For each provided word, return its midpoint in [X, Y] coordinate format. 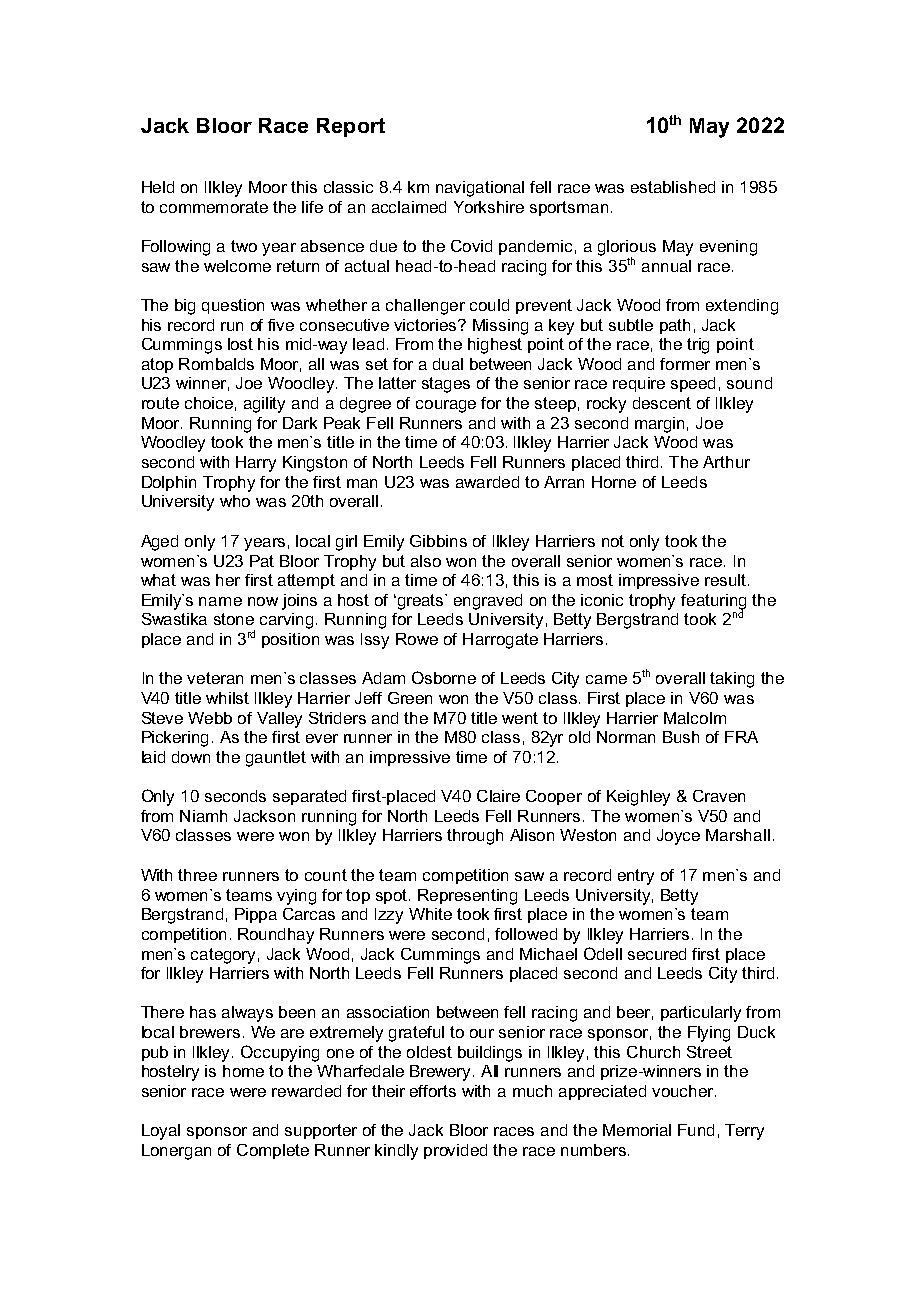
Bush [681, 737]
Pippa [256, 915]
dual [448, 364]
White [430, 914]
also [426, 561]
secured [657, 954]
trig [698, 346]
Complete [273, 1151]
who [235, 501]
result [725, 580]
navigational [480, 189]
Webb [210, 718]
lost [240, 344]
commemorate [214, 207]
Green [410, 698]
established [673, 187]
